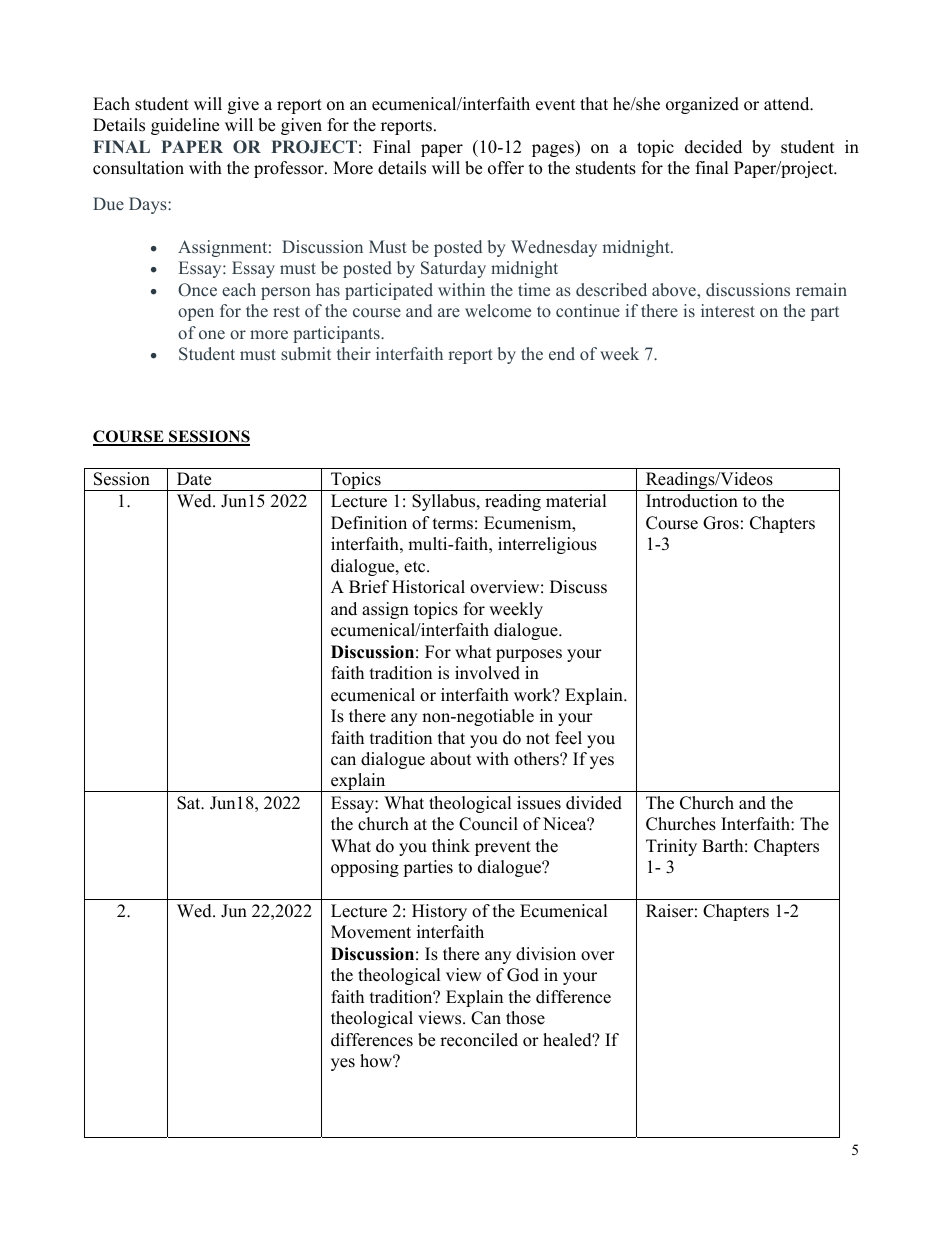  Describe the element at coordinates (671, 847) in the image. I see `Trinity` at that location.
